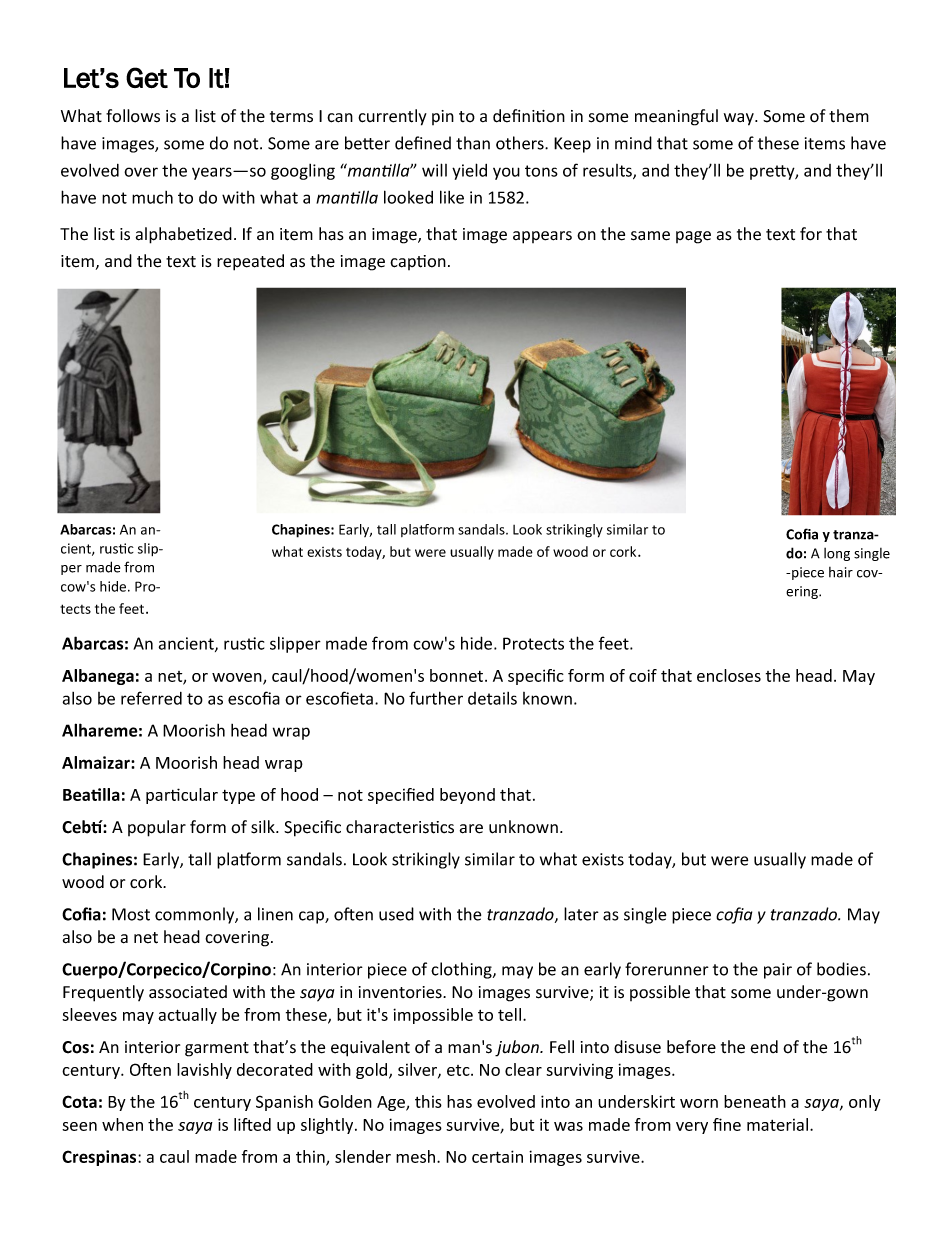 This page has width=952, height=1233. I want to click on Most, so click(131, 914).
